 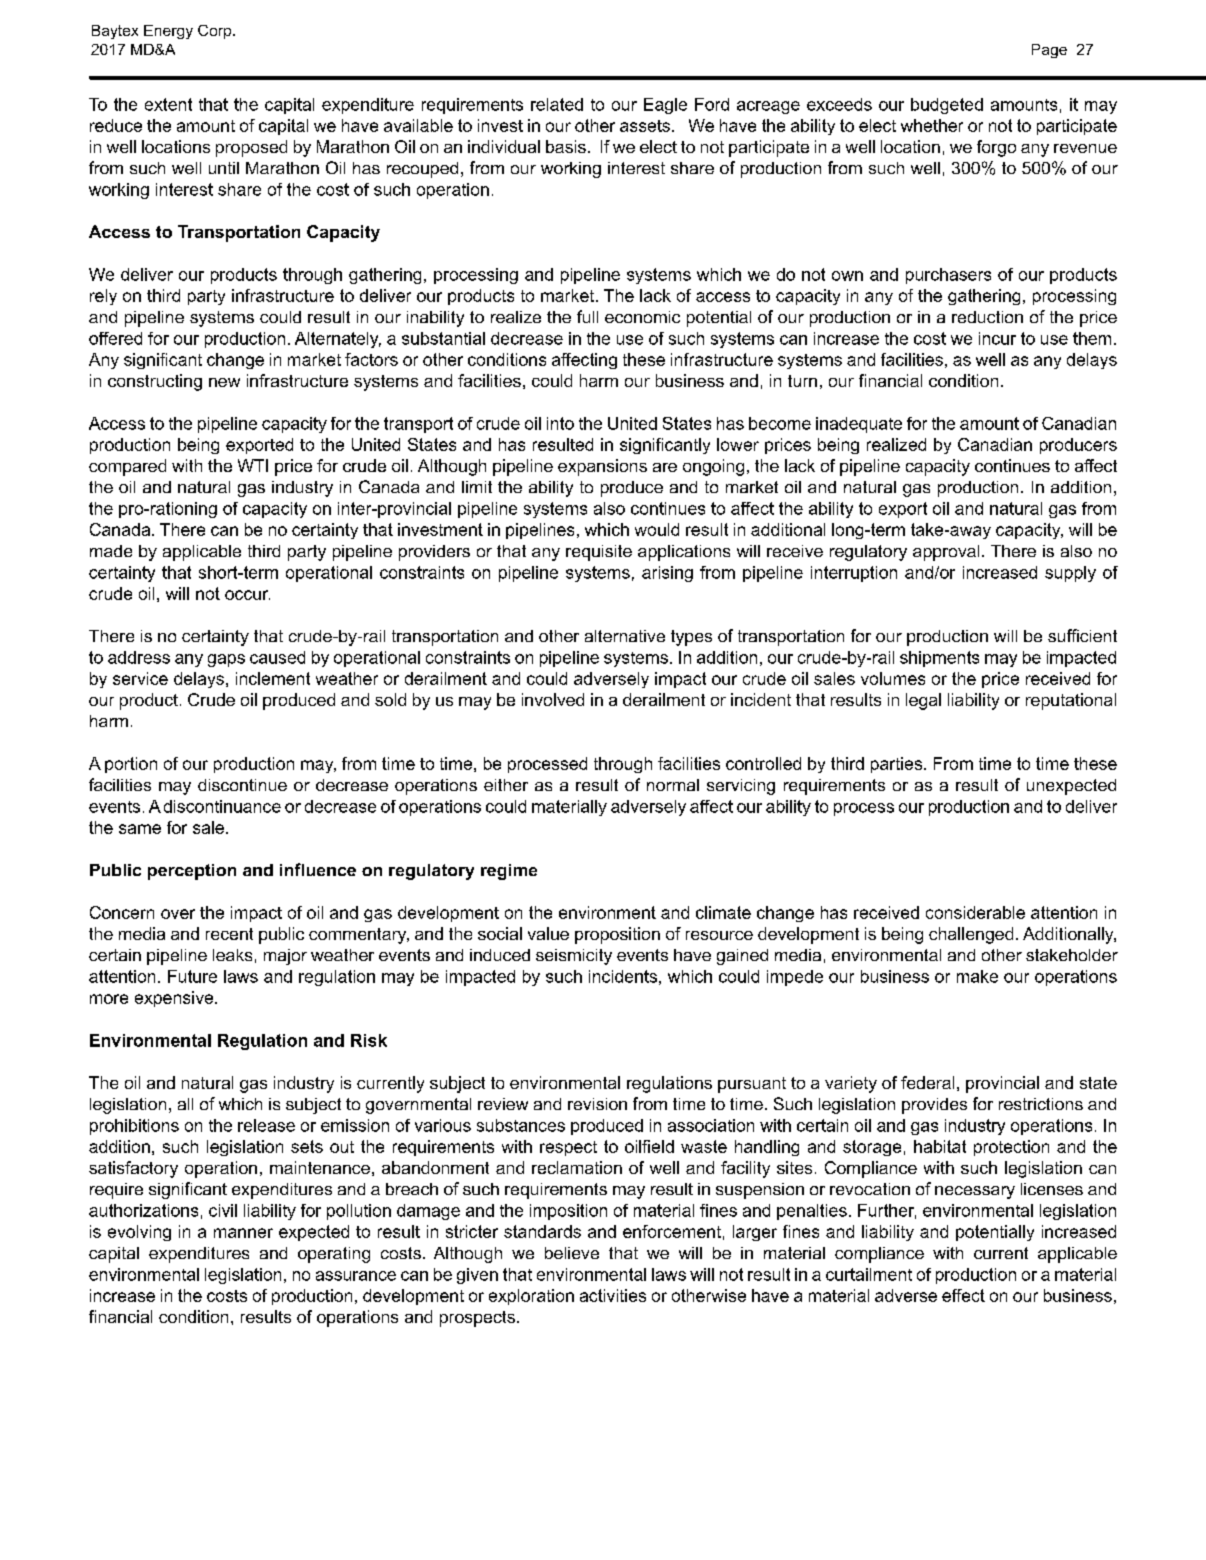 I want to click on involved, so click(x=553, y=699).
